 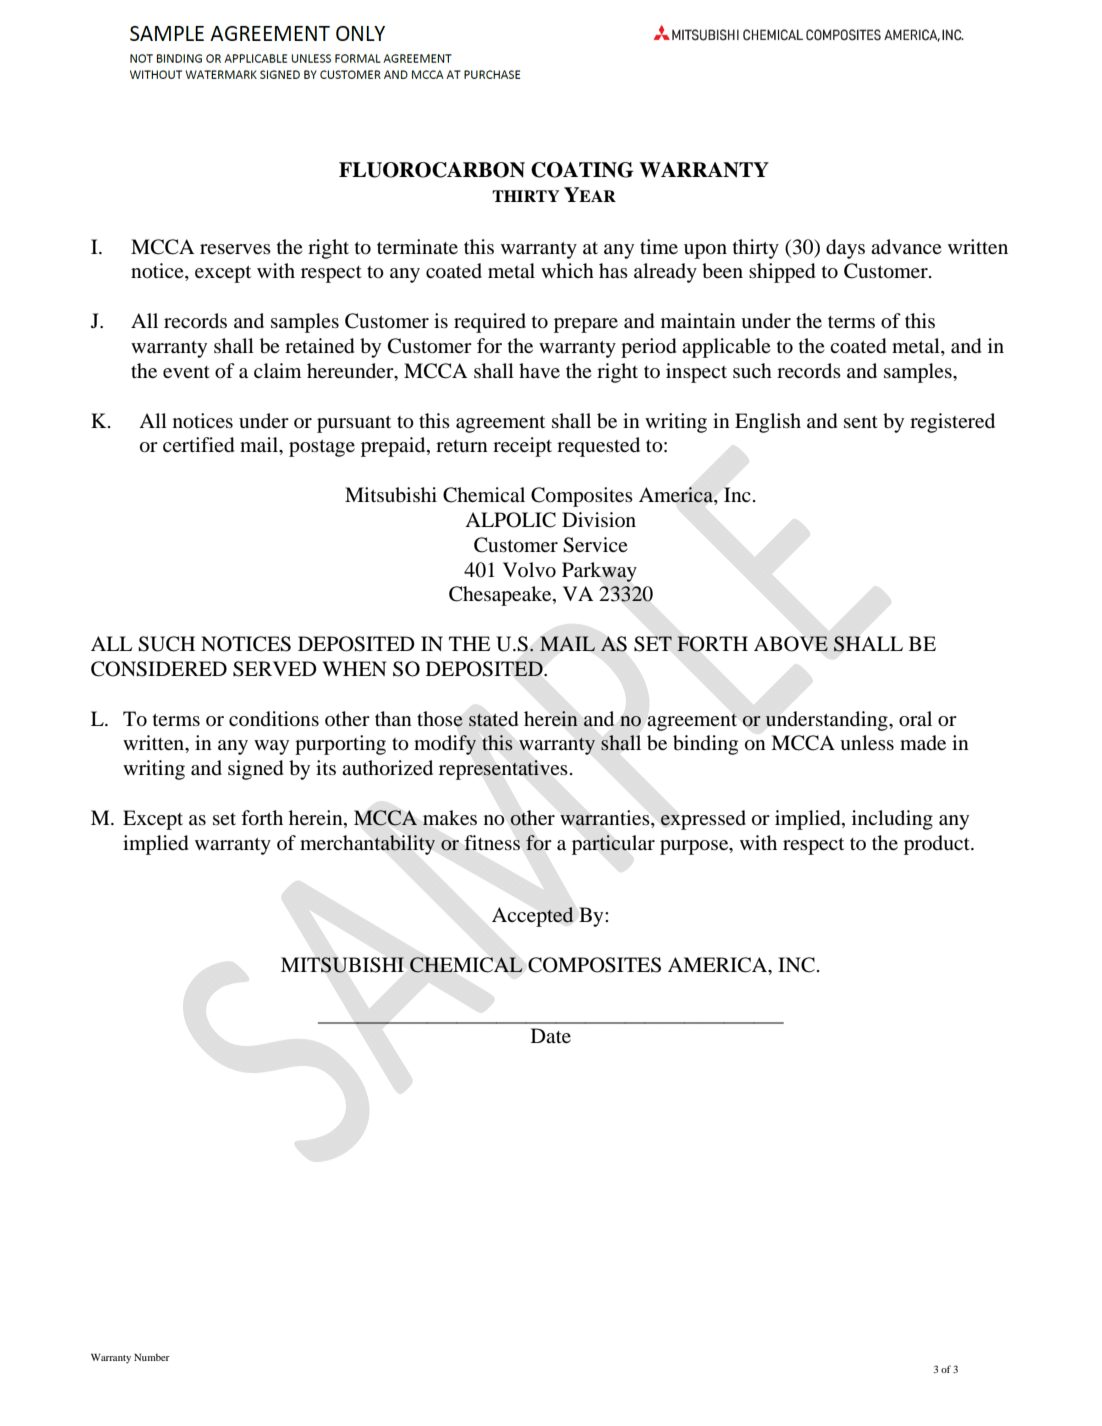 I want to click on certified, so click(x=198, y=445).
